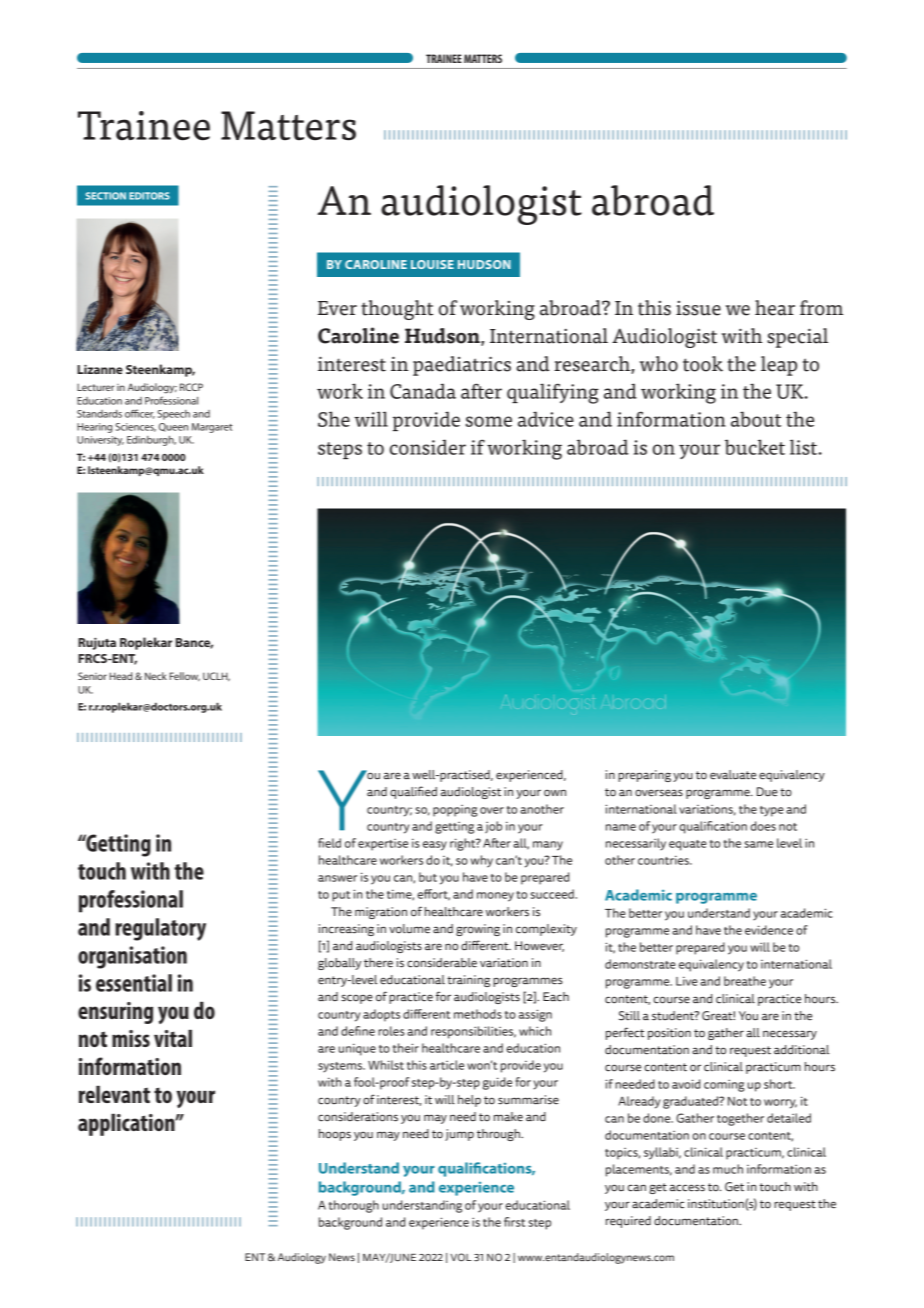 This image has height=1308, width=924. I want to click on regulatory, so click(160, 929).
